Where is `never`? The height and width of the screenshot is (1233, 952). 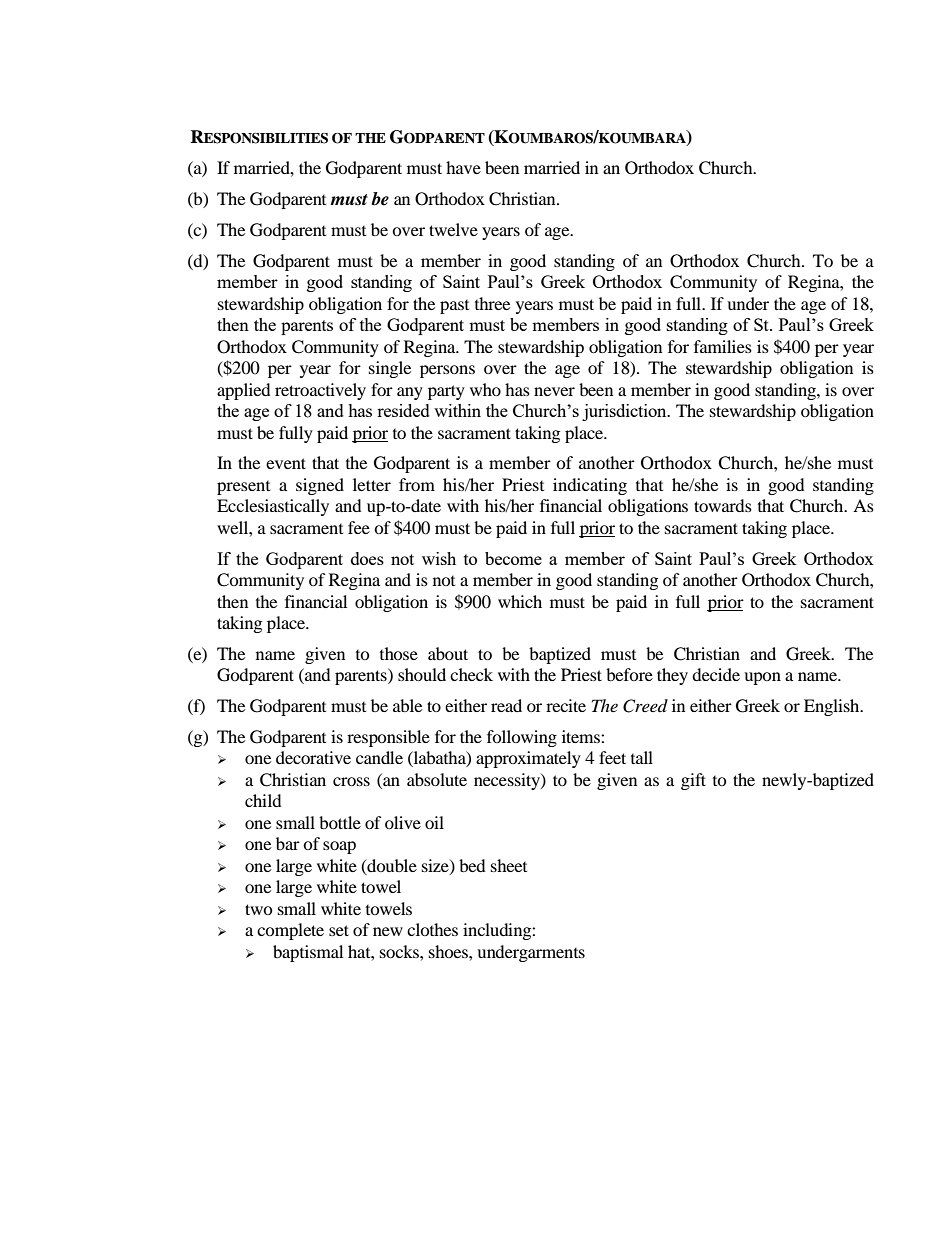
never is located at coordinates (554, 391).
